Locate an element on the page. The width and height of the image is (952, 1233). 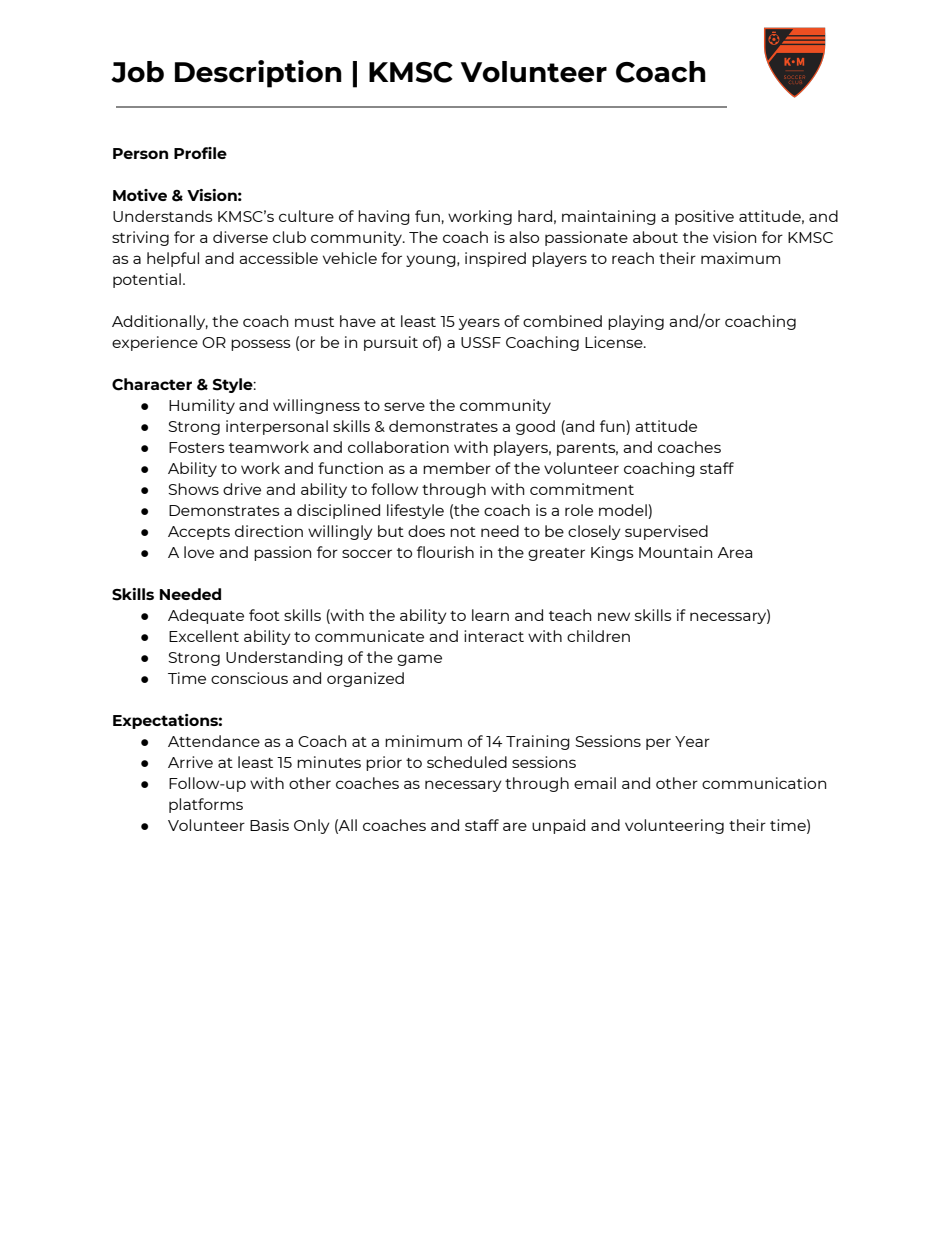
playing is located at coordinates (636, 322).
